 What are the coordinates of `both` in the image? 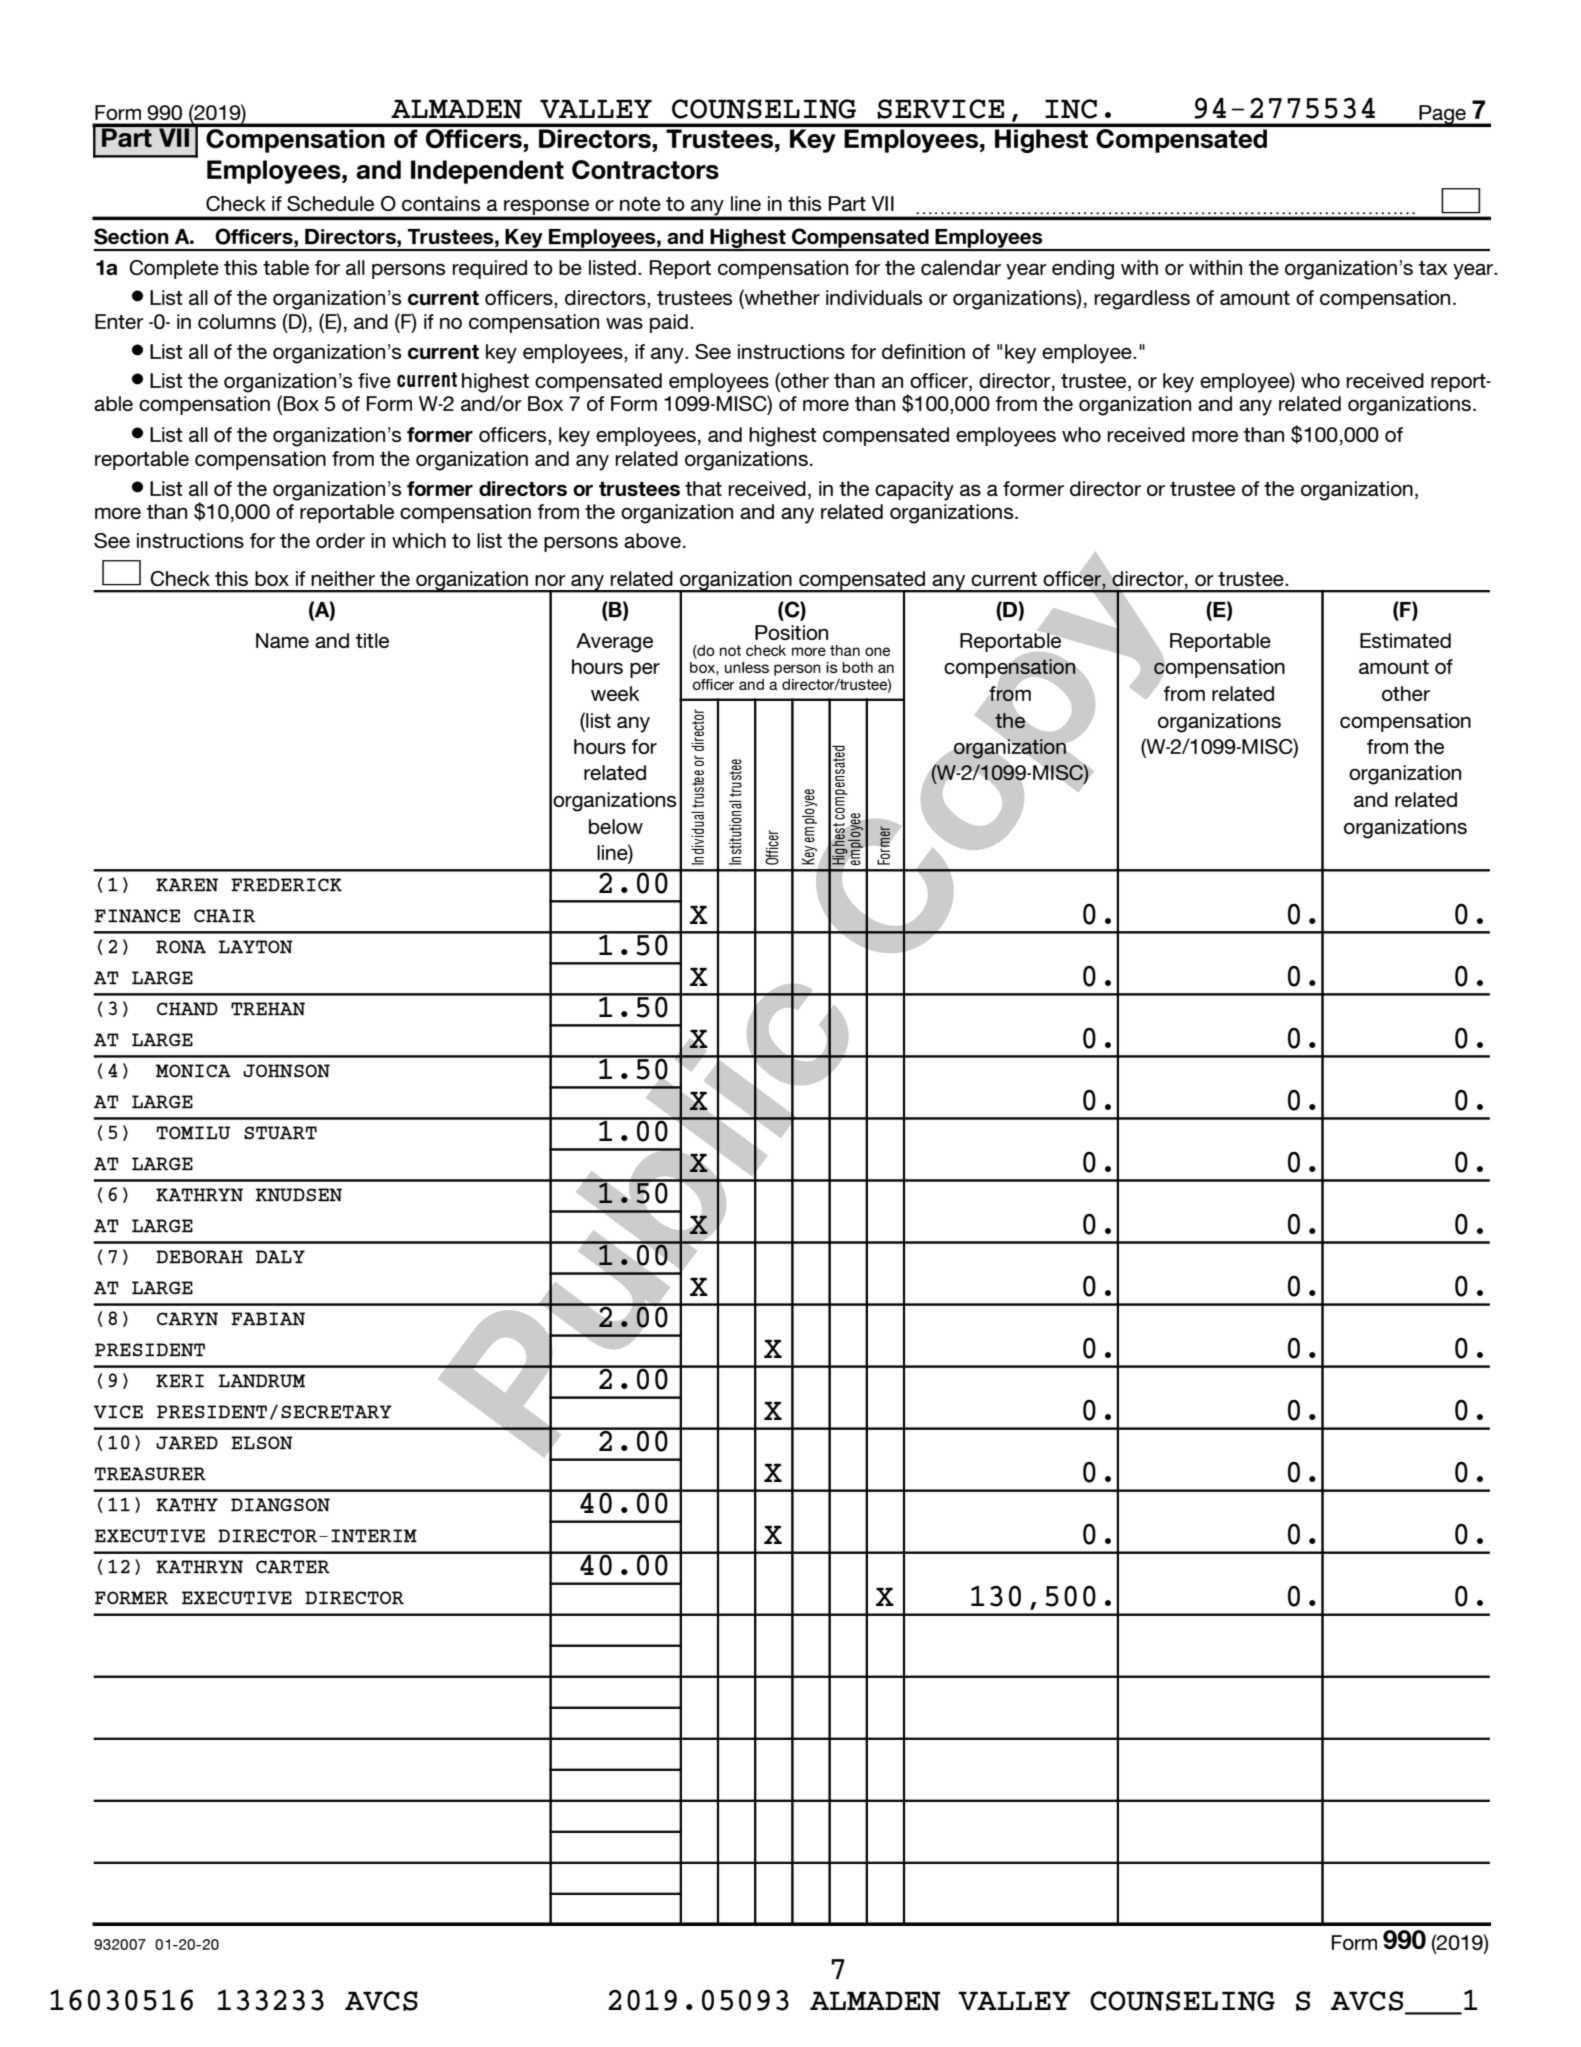 It's located at (857, 667).
